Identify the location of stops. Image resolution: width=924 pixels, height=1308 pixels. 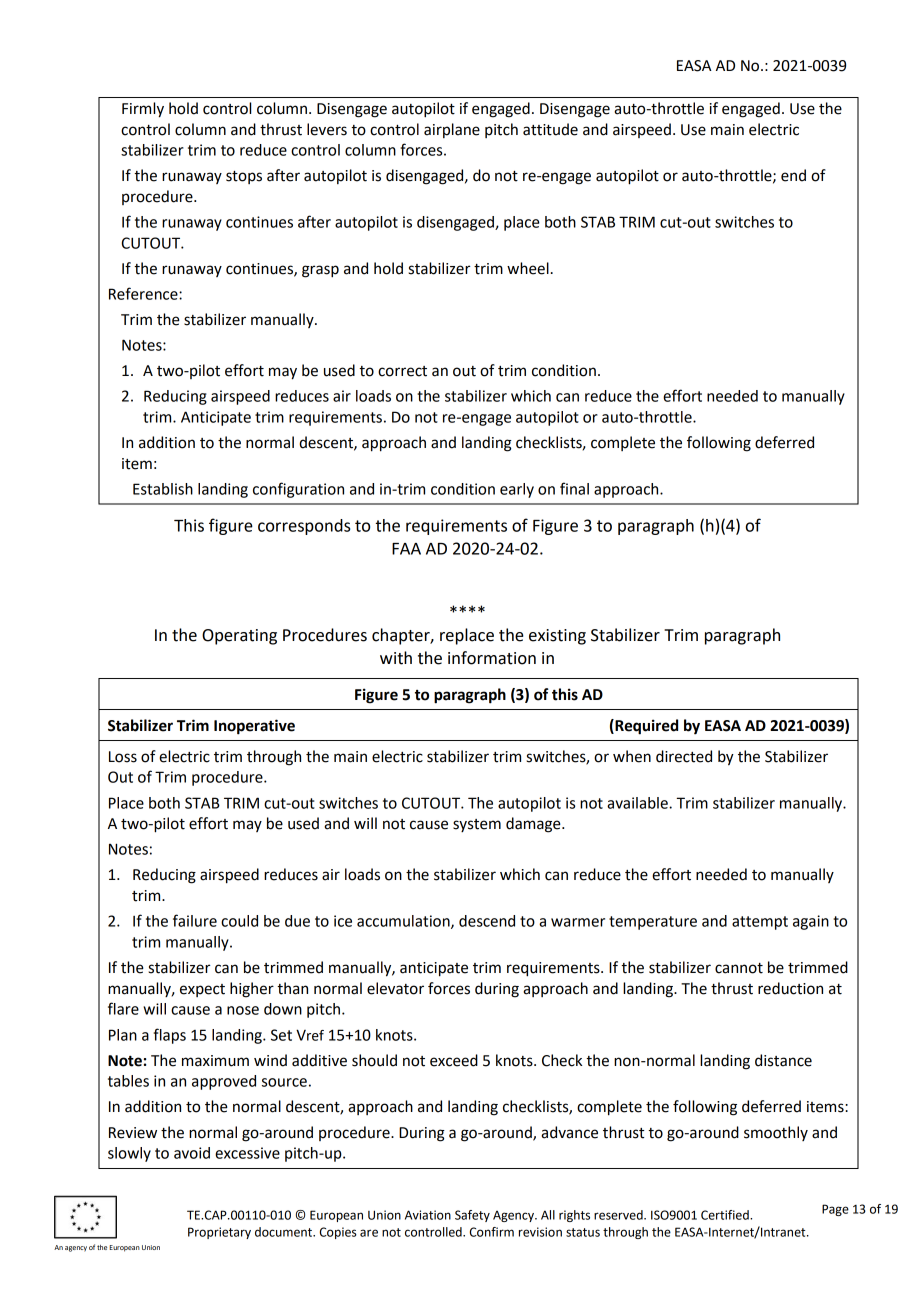
(244, 177).
